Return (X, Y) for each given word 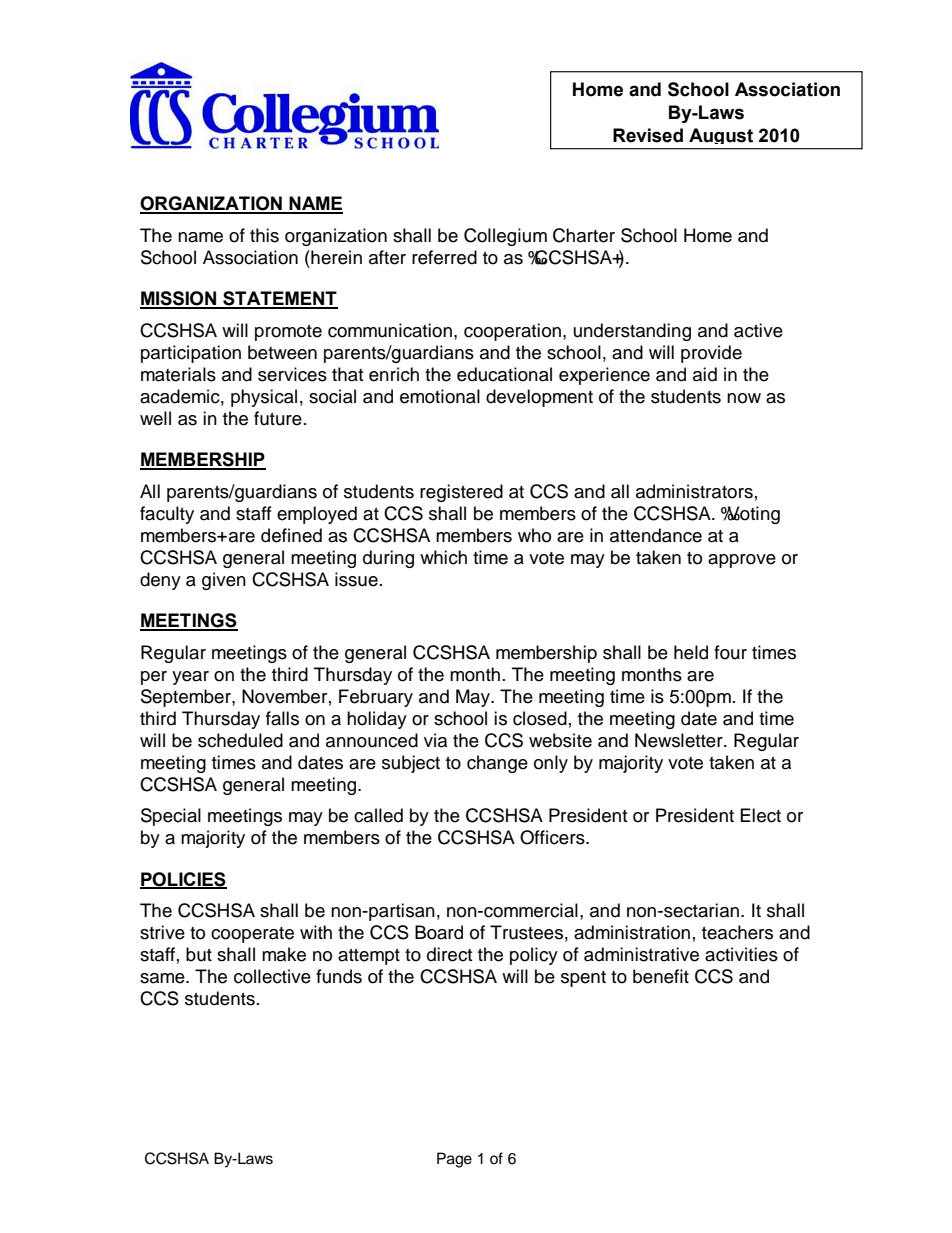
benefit (661, 976)
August (721, 136)
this (264, 235)
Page (454, 1160)
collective (272, 976)
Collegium (505, 237)
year (190, 678)
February (376, 698)
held (691, 652)
